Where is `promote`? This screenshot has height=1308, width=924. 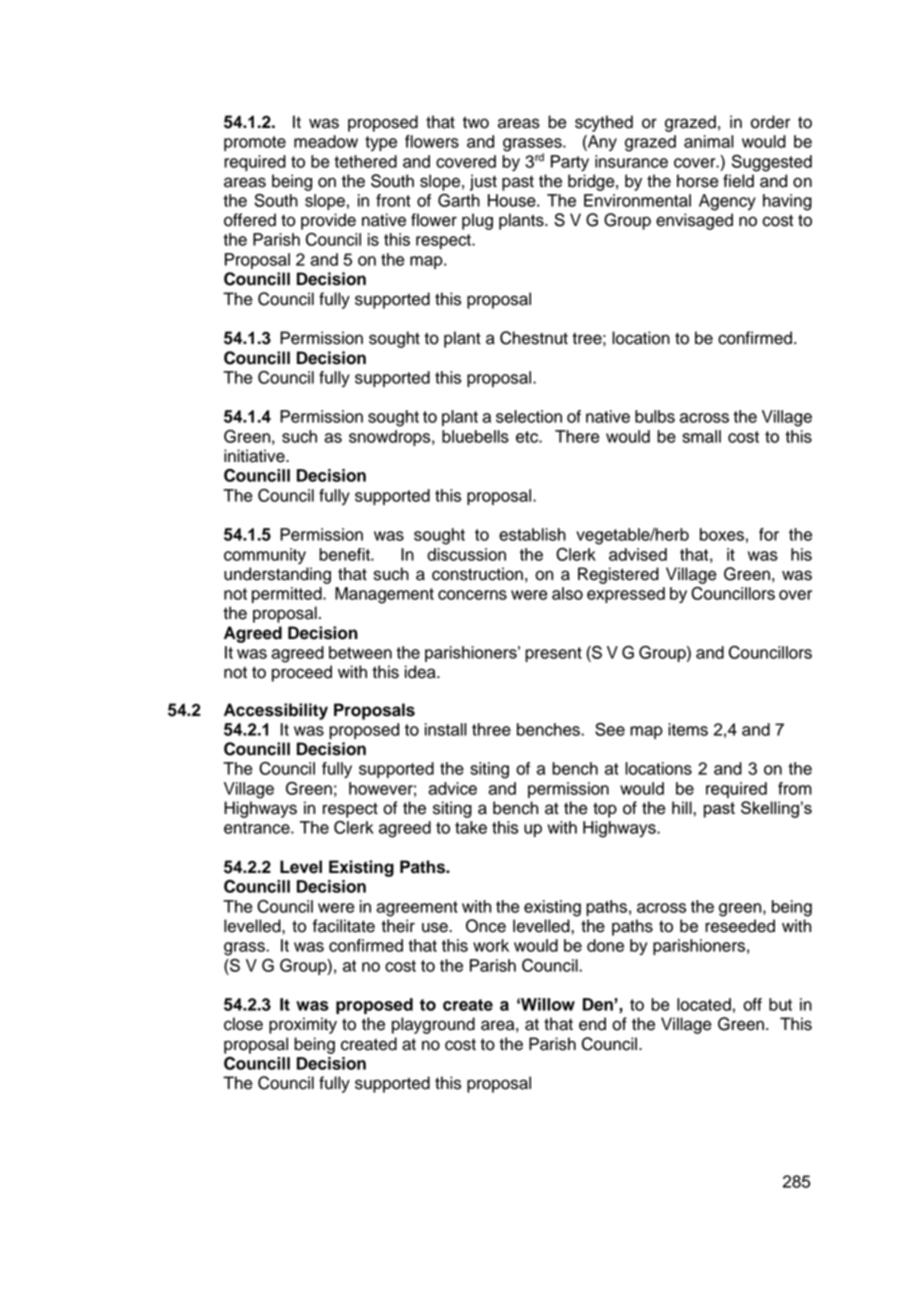 promote is located at coordinates (255, 143).
